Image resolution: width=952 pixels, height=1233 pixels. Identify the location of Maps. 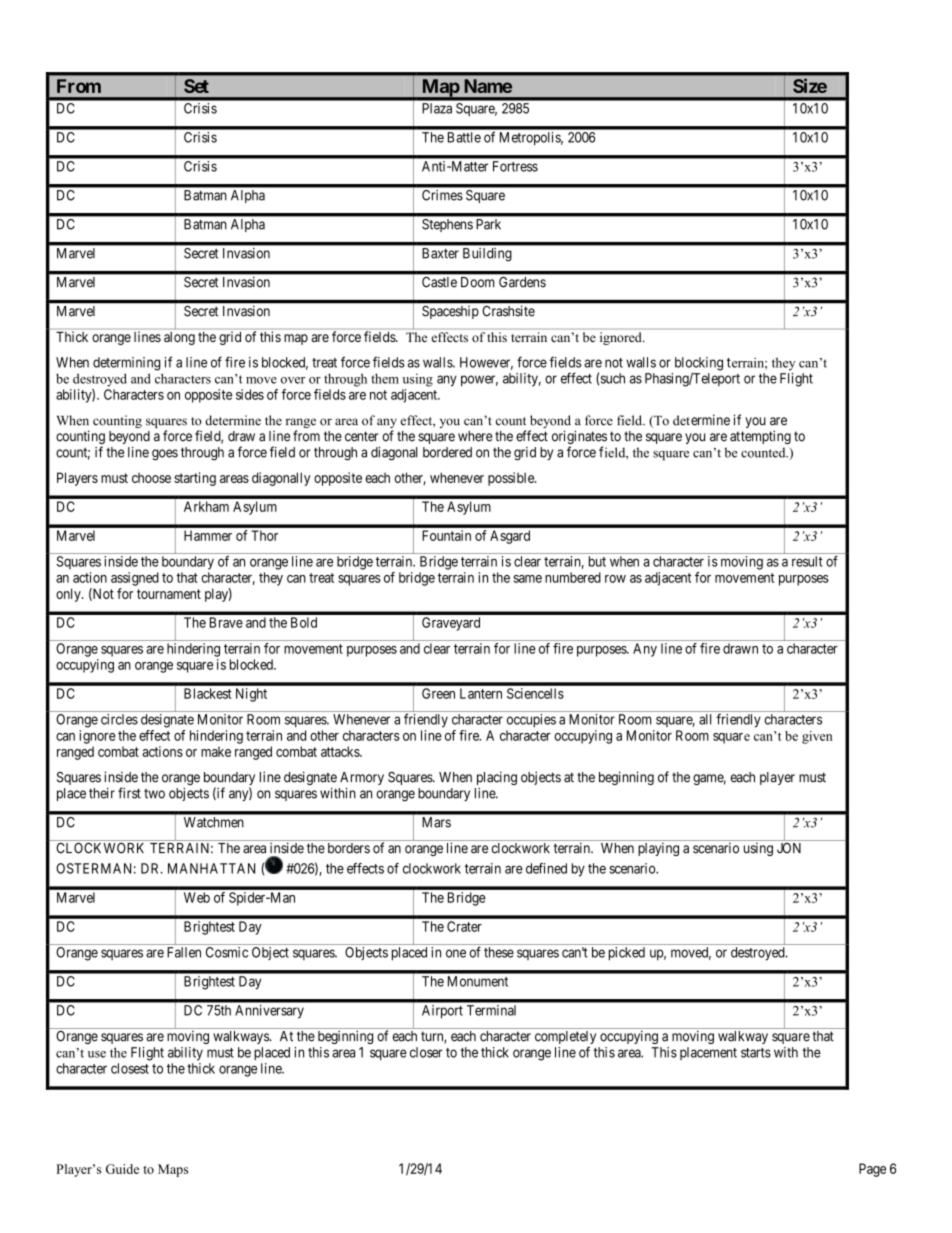
(173, 1170).
